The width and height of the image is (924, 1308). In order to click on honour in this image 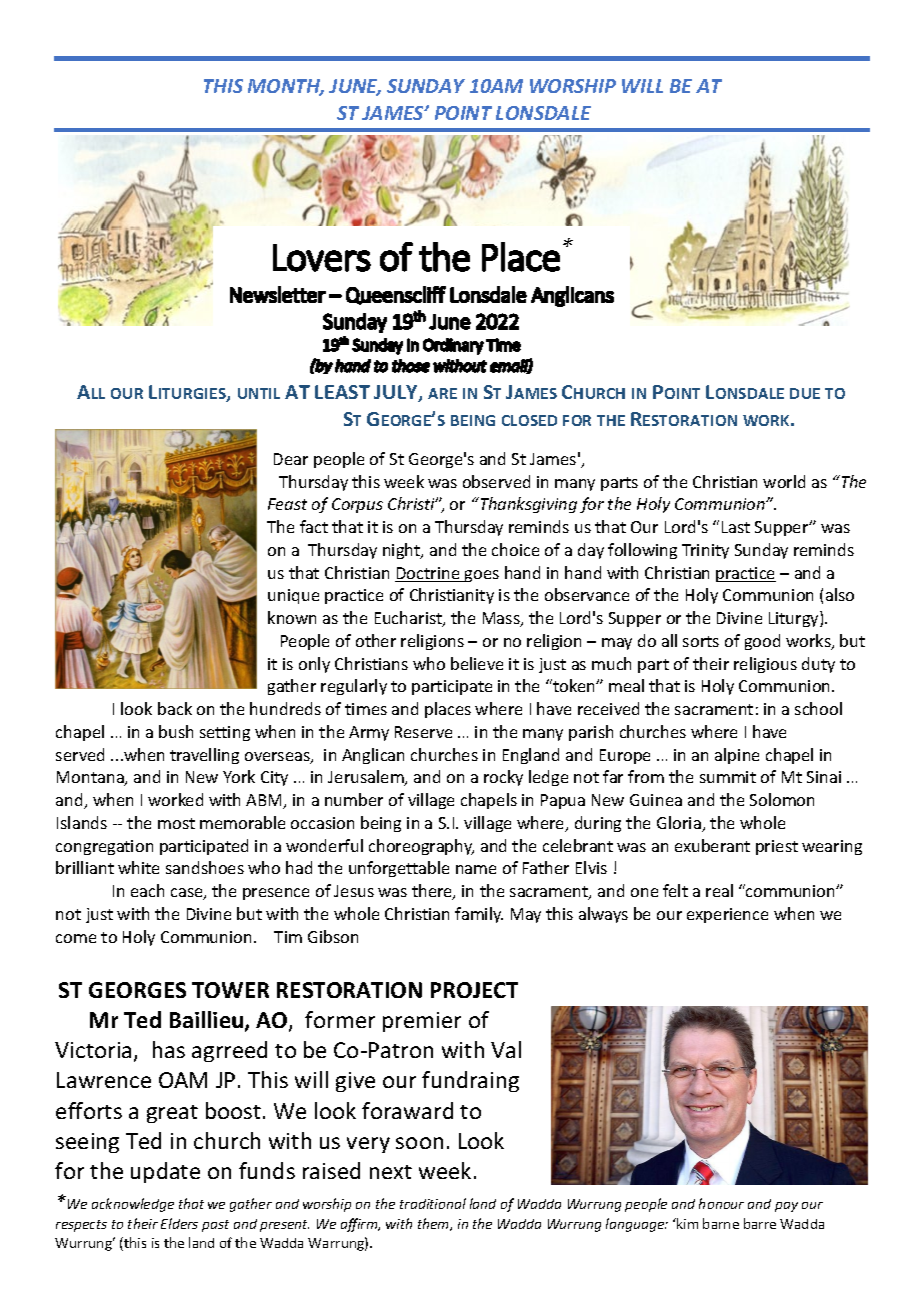, I will do `click(721, 1203)`.
